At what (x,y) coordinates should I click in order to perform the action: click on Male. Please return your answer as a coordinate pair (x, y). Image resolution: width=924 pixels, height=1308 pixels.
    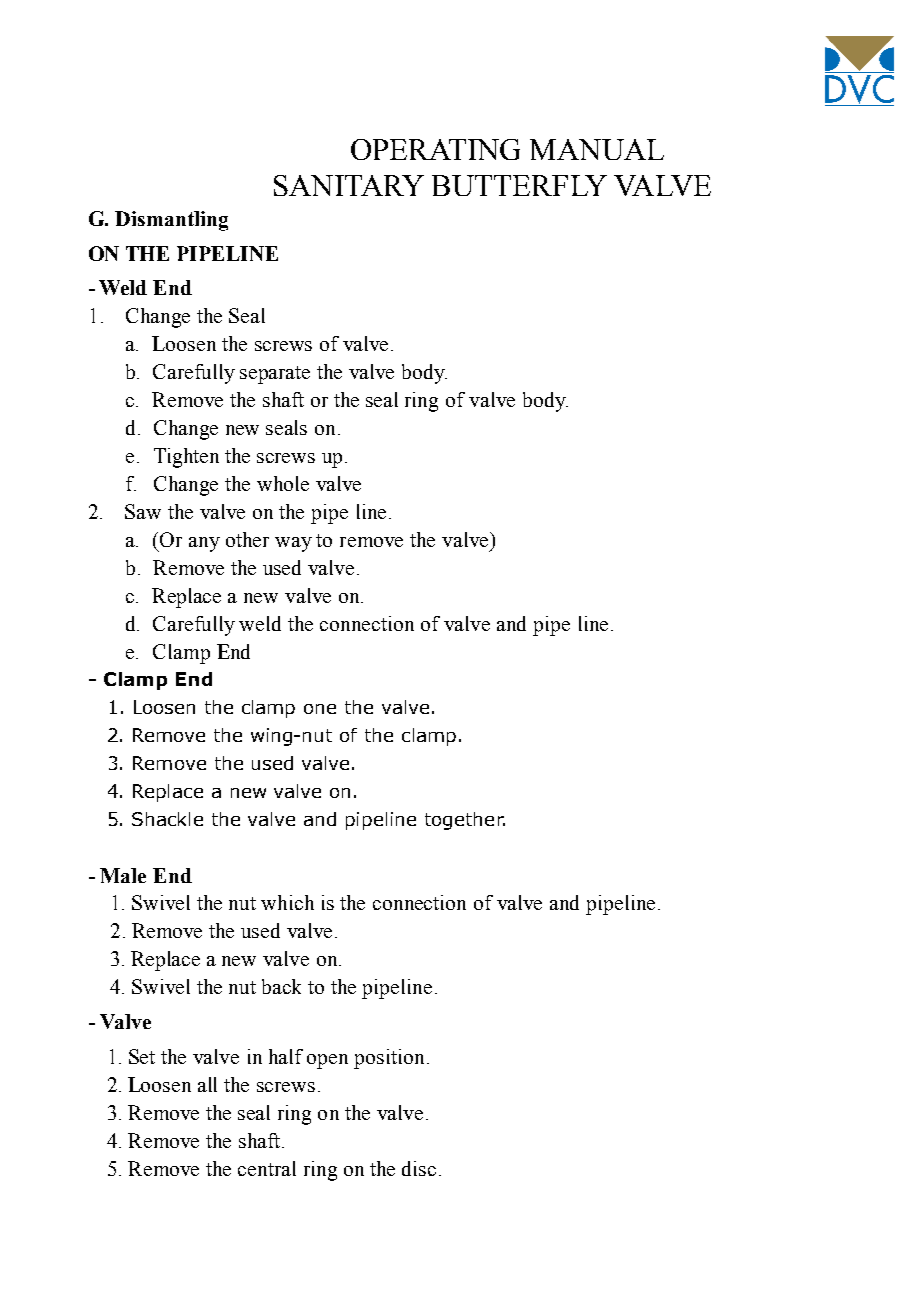
    Looking at the image, I should click on (123, 875).
